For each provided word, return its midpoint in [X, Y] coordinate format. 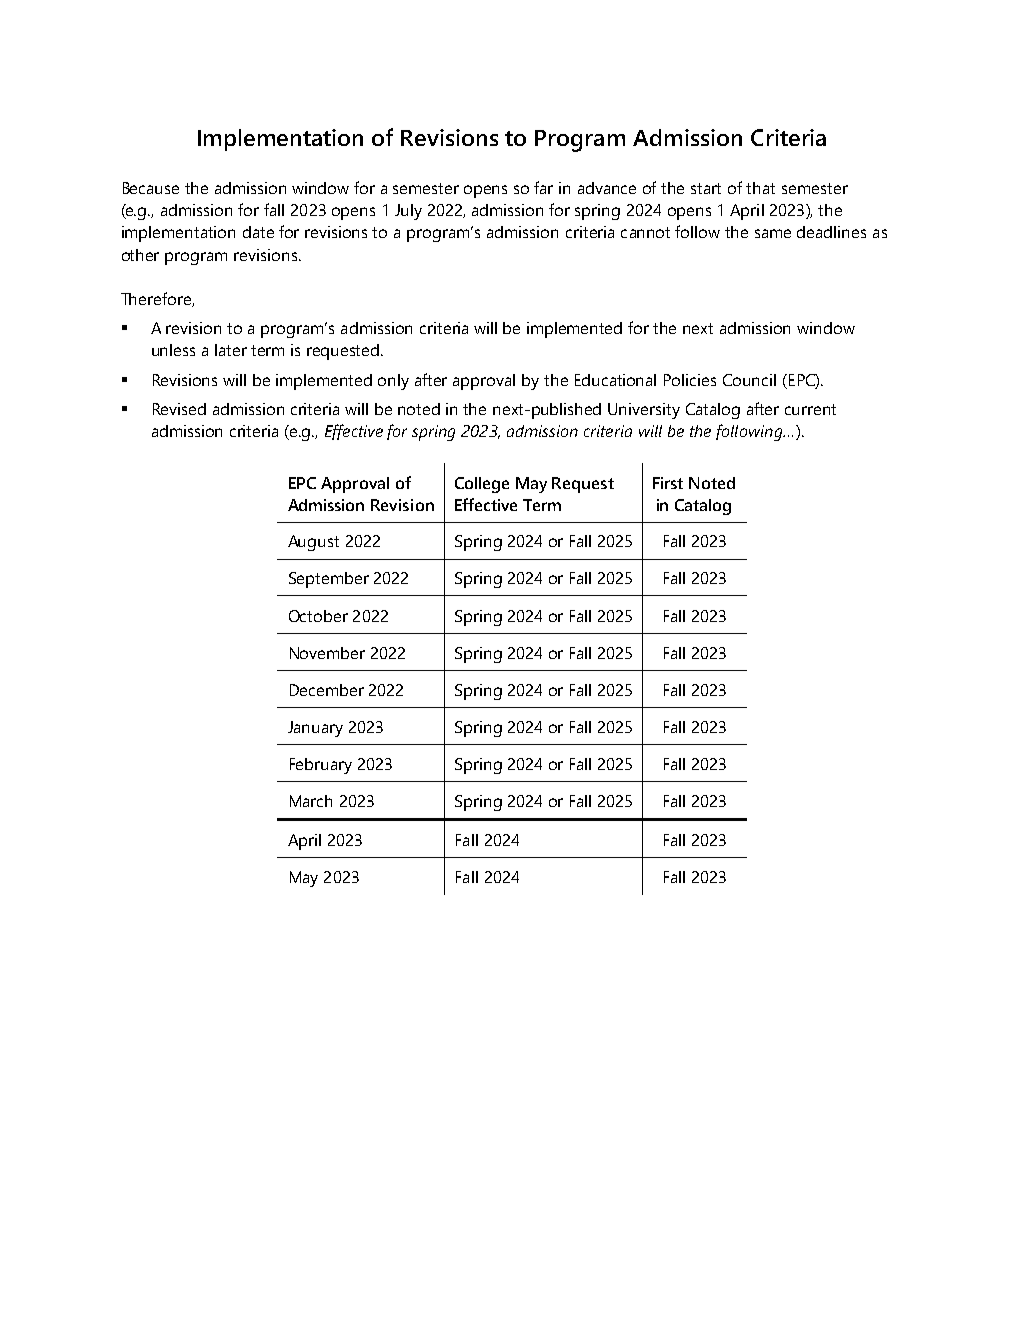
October [318, 616]
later [231, 350]
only [393, 382]
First [668, 483]
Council [749, 380]
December [327, 690]
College [482, 485]
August [313, 543]
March [311, 801]
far [543, 187]
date [258, 232]
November [327, 653]
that [760, 188]
